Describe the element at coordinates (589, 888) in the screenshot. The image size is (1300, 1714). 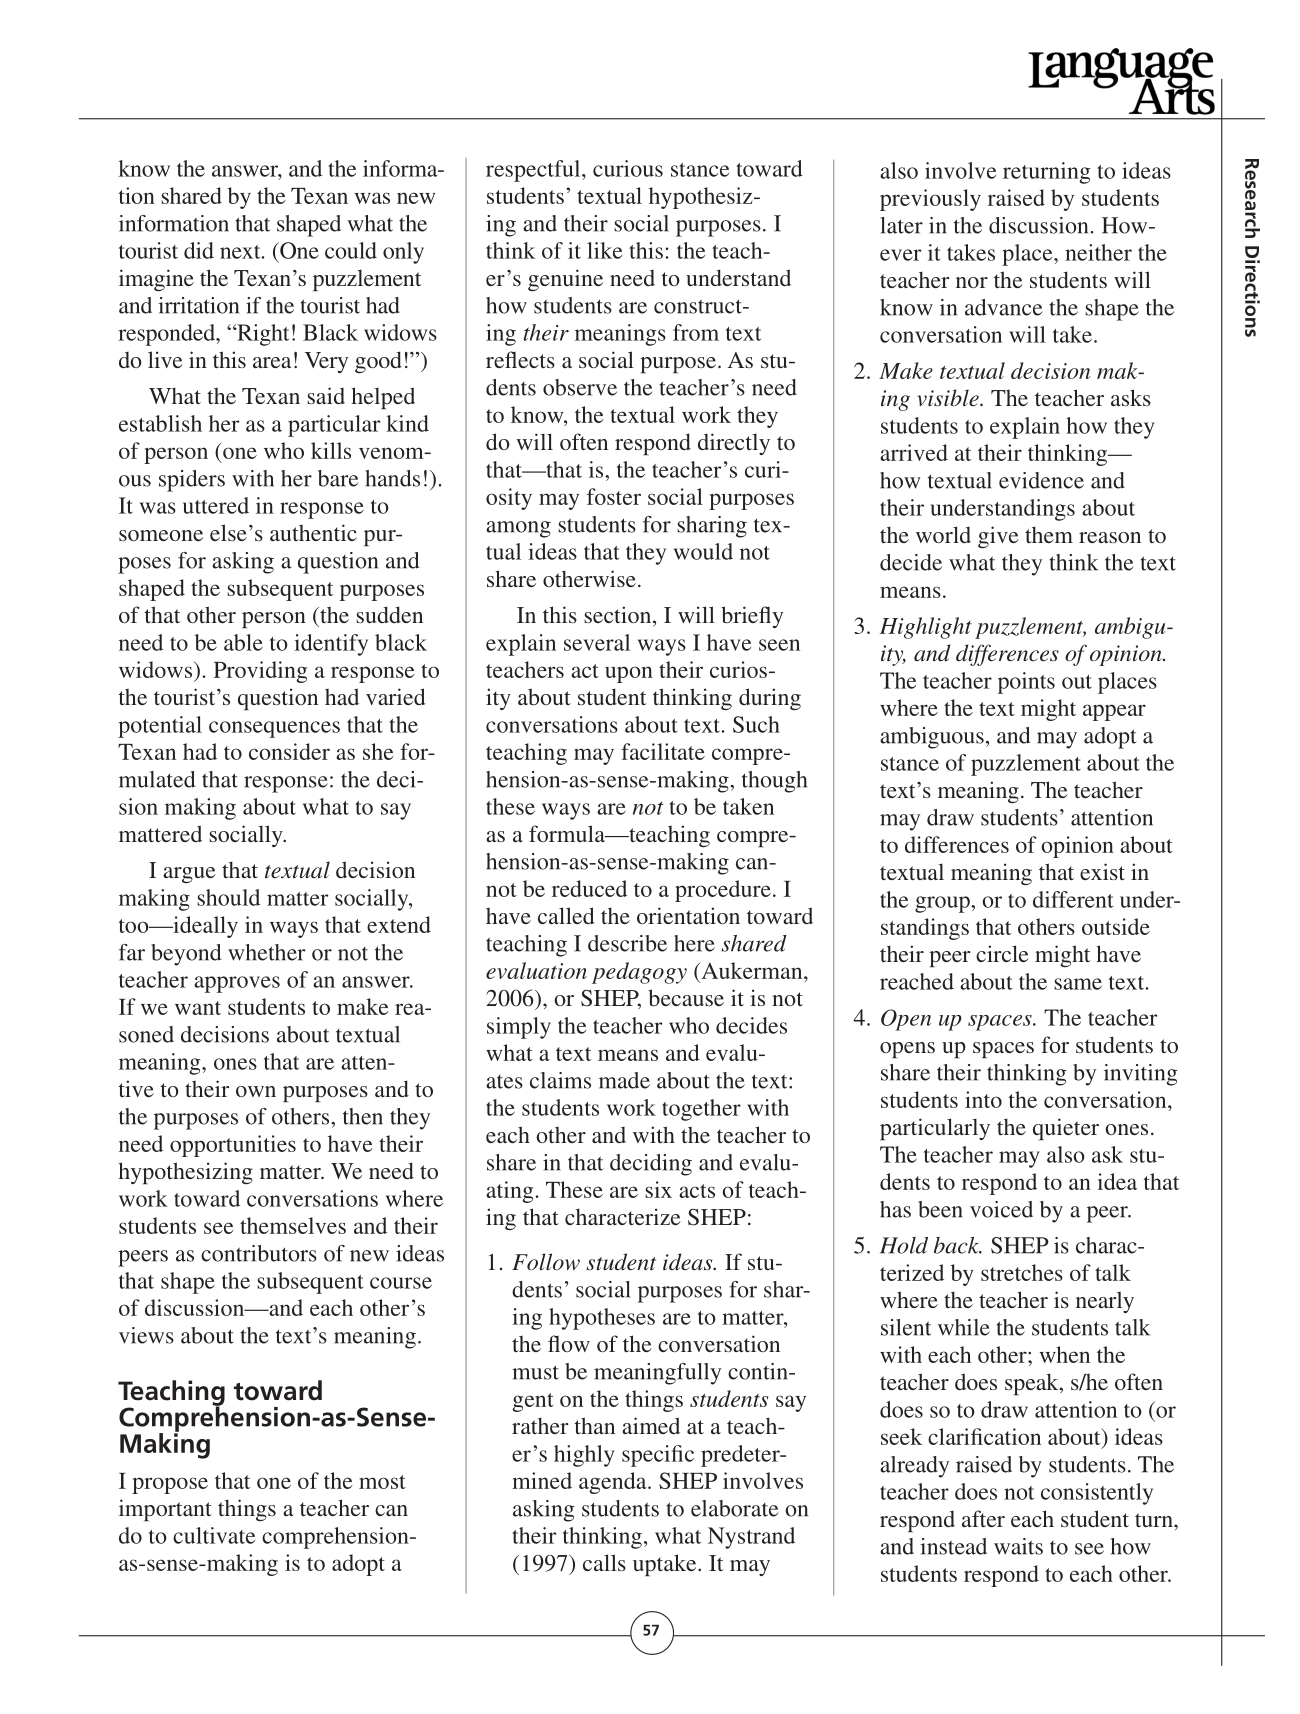
I see `reduced` at that location.
